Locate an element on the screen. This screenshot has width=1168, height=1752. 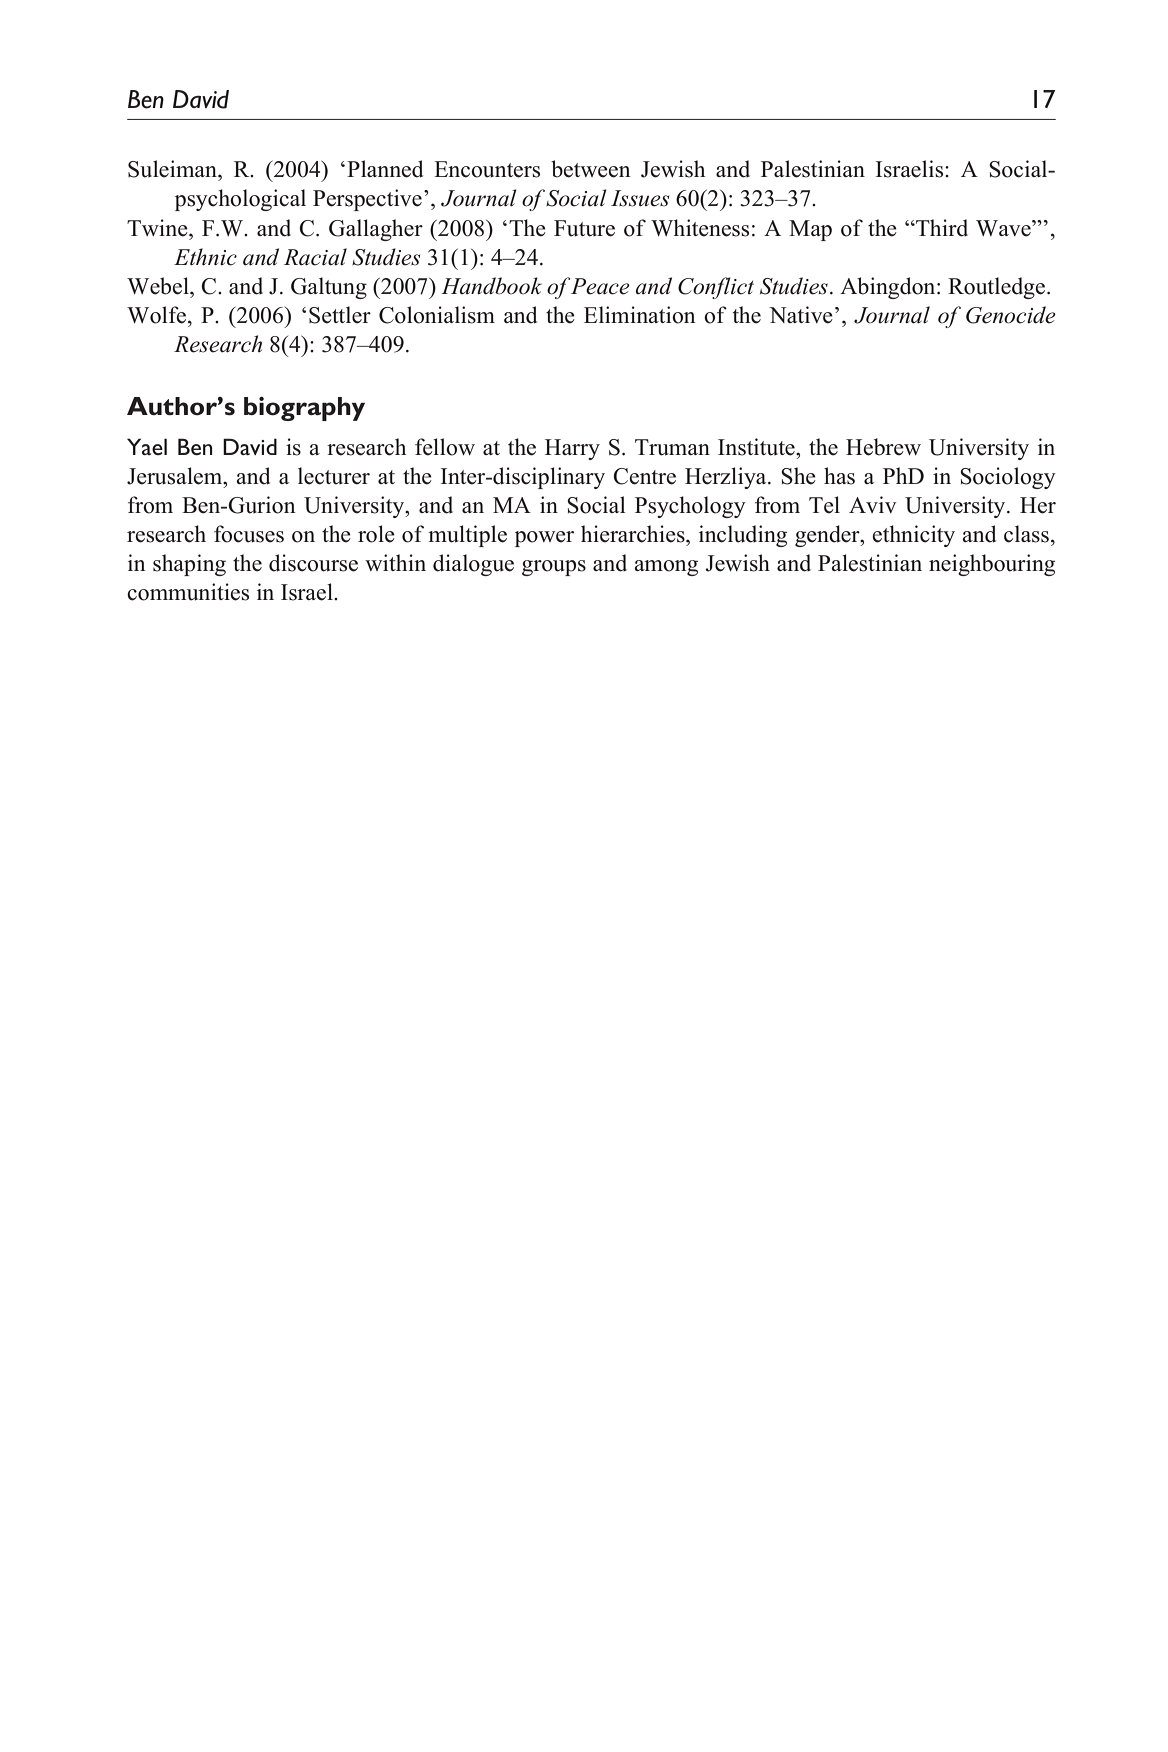
Settler is located at coordinates (340, 315).
